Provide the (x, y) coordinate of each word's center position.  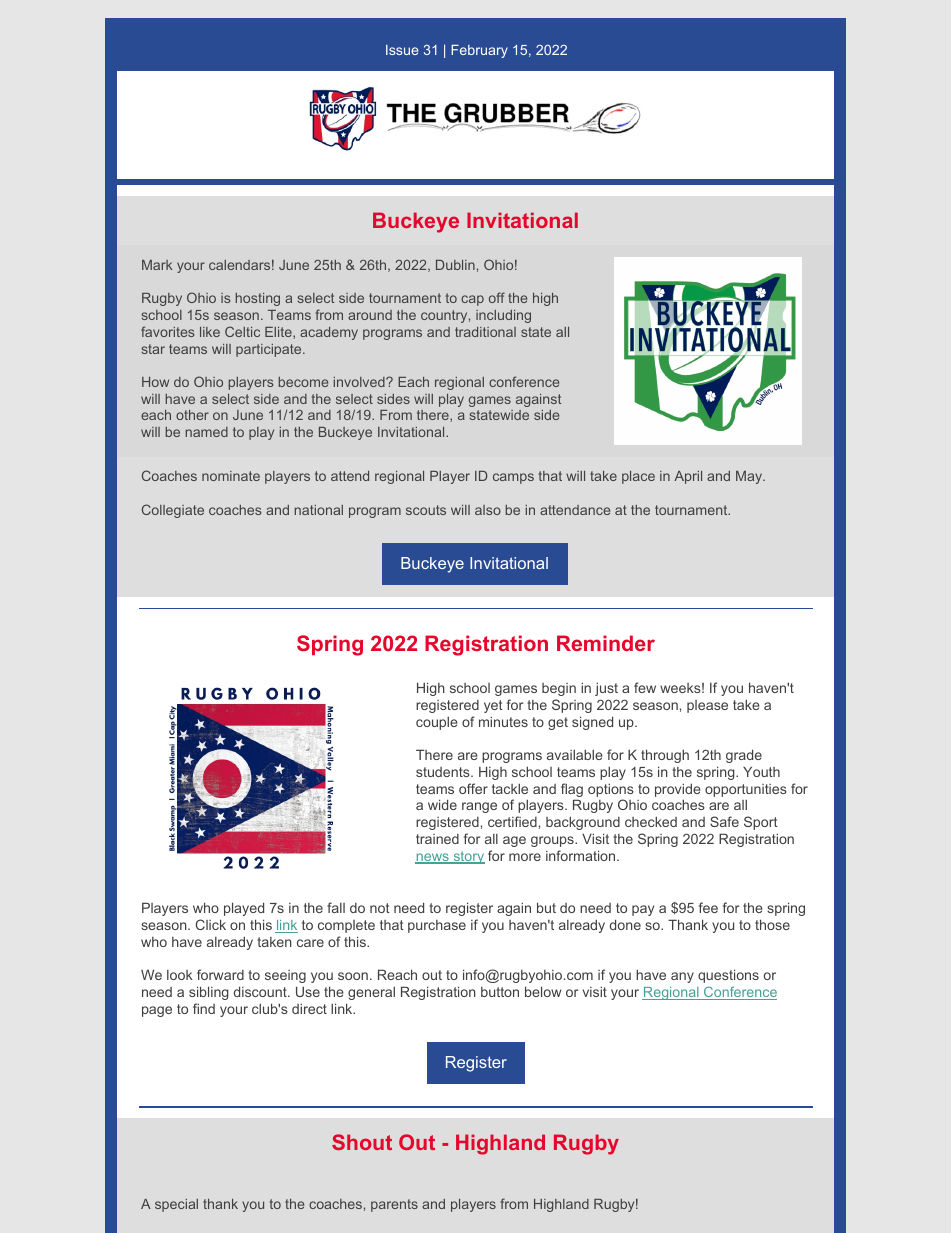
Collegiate (173, 511)
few (645, 687)
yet (493, 706)
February (479, 51)
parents (394, 1205)
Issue (402, 50)
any (682, 977)
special (176, 1205)
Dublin (455, 265)
